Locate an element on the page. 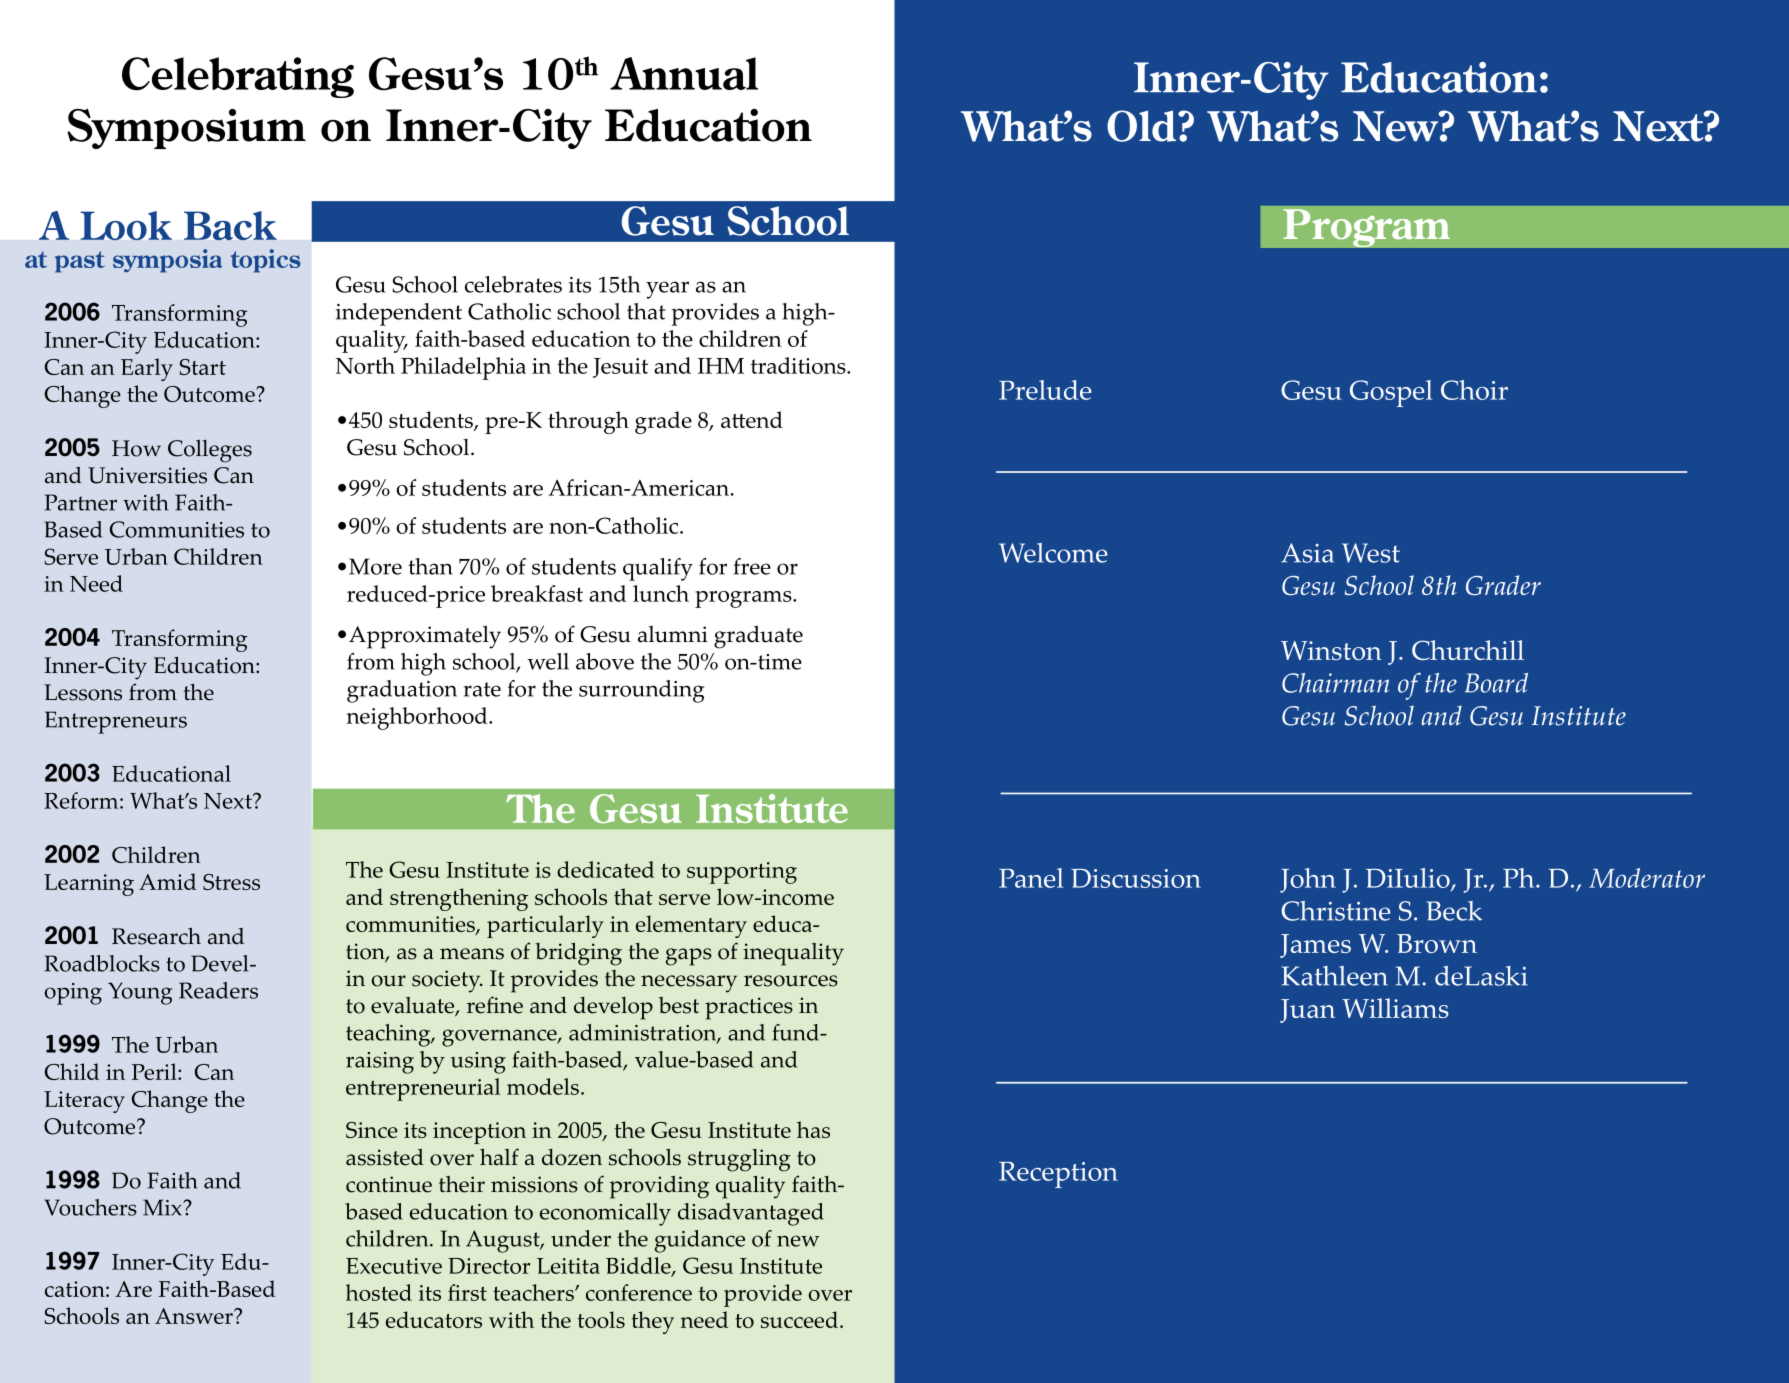 Image resolution: width=1789 pixels, height=1383 pixels. Choir is located at coordinates (1474, 390).
